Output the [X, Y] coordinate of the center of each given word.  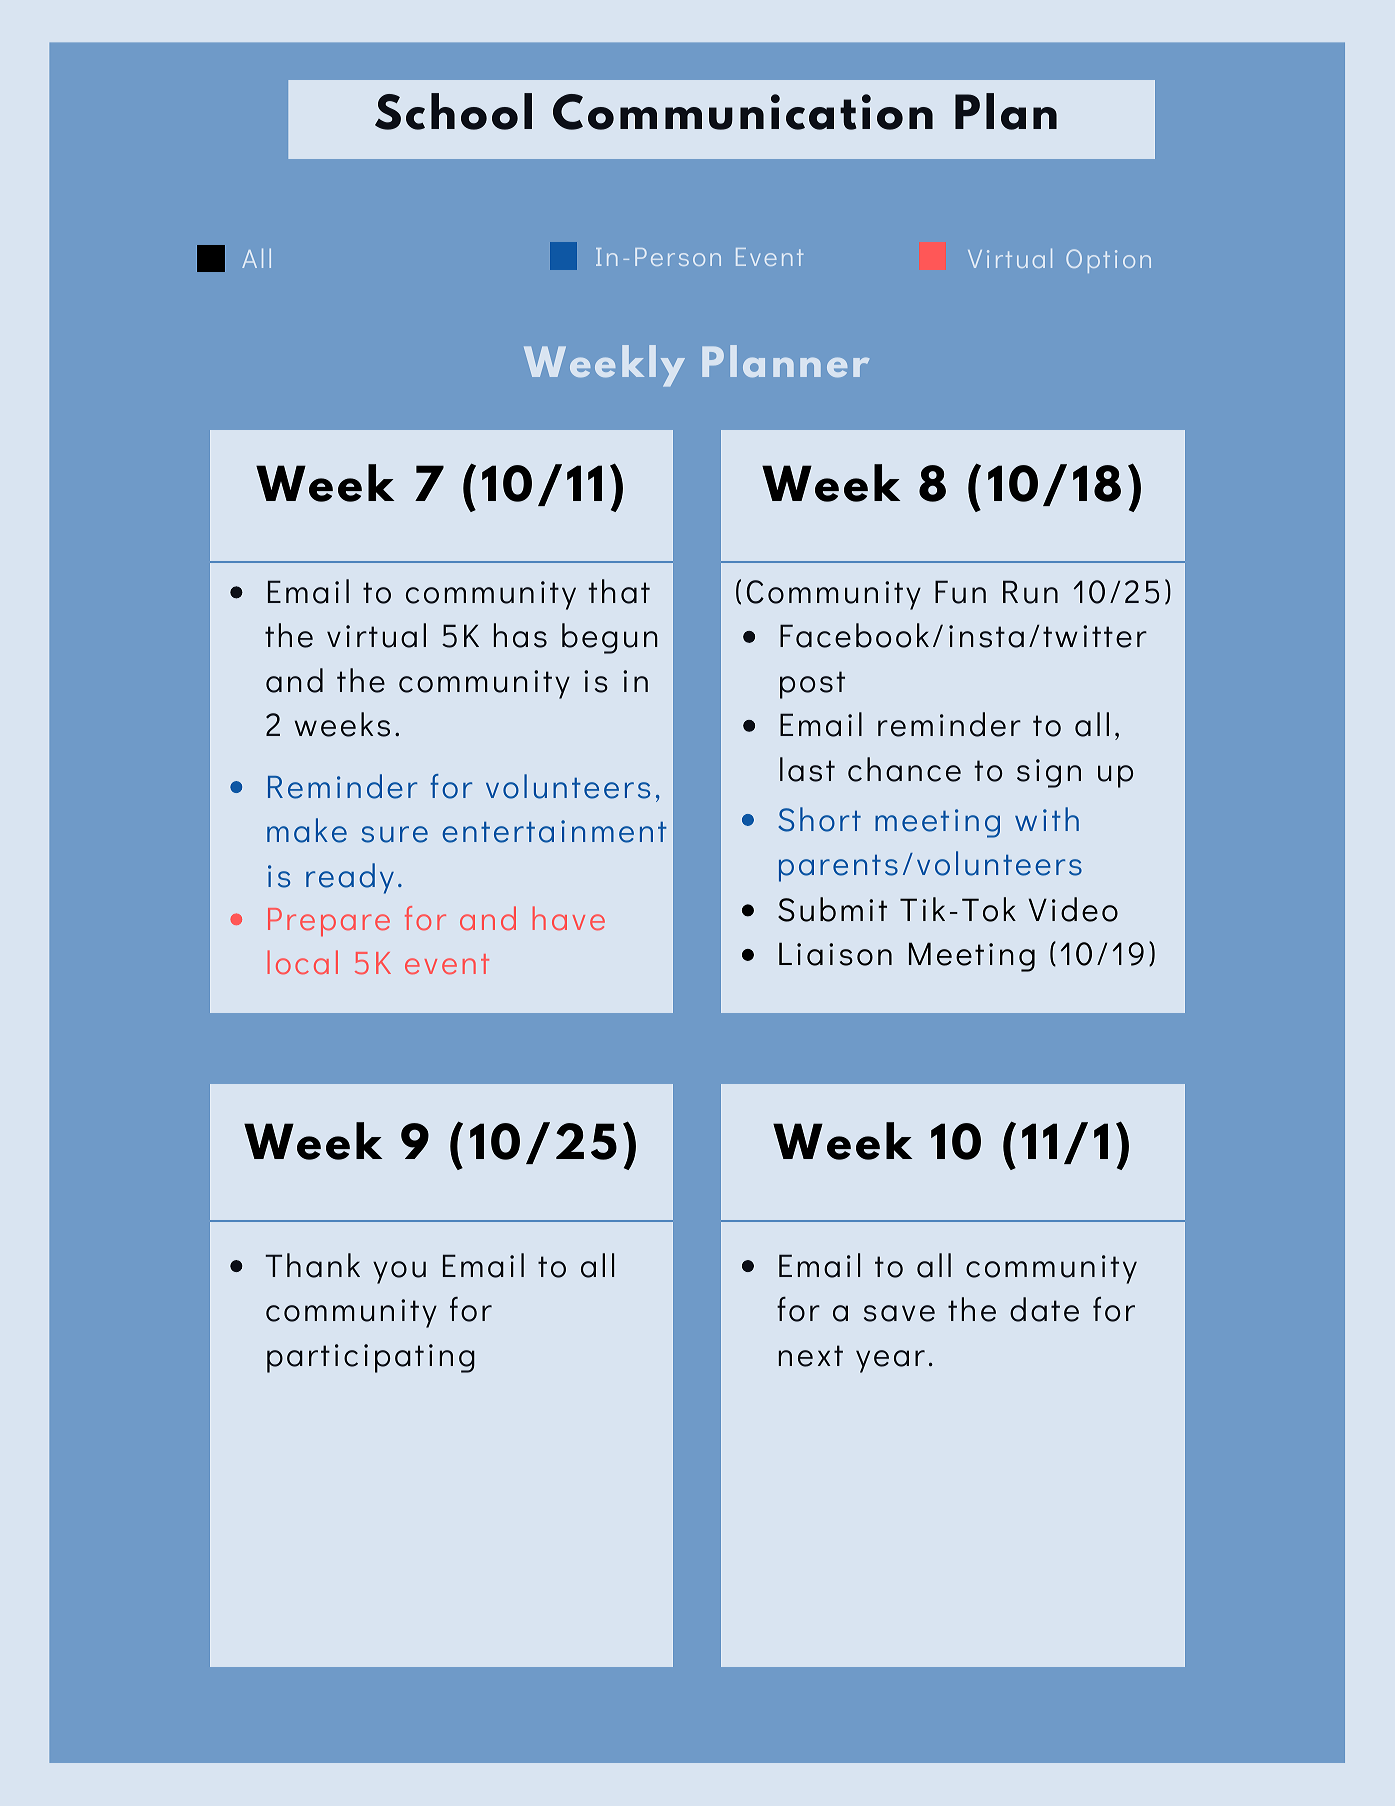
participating [371, 1358]
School [453, 111]
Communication [743, 112]
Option [1108, 261]
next [811, 1356]
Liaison [835, 954]
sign [1049, 773]
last [807, 769]
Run [1030, 592]
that [619, 591]
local [303, 962]
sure [394, 834]
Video [1073, 909]
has [520, 635]
